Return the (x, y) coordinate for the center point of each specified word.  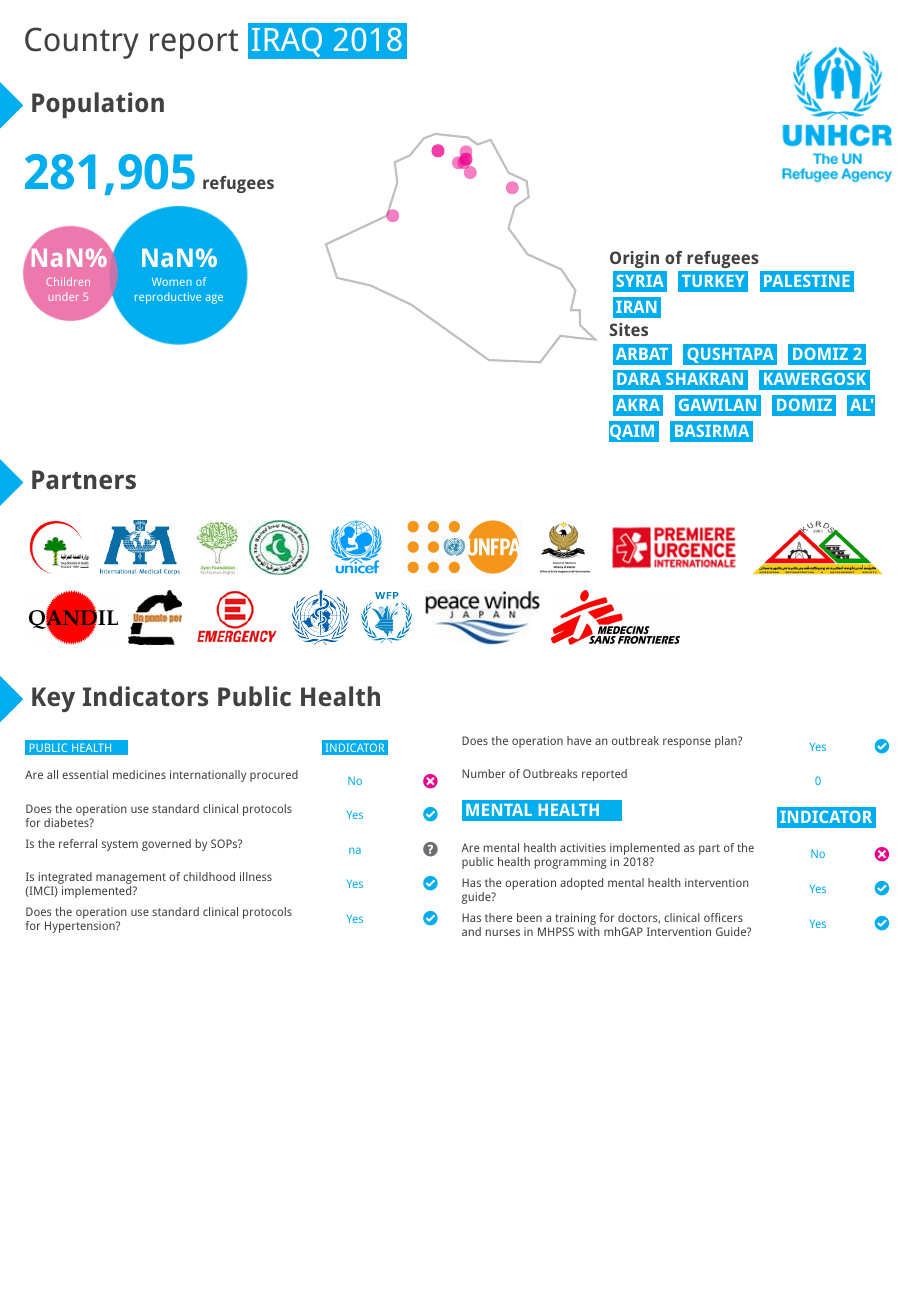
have (579, 740)
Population (98, 105)
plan (727, 742)
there (498, 917)
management (131, 880)
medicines (139, 774)
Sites (629, 329)
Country (82, 43)
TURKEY (713, 281)
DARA (639, 379)
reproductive (168, 298)
